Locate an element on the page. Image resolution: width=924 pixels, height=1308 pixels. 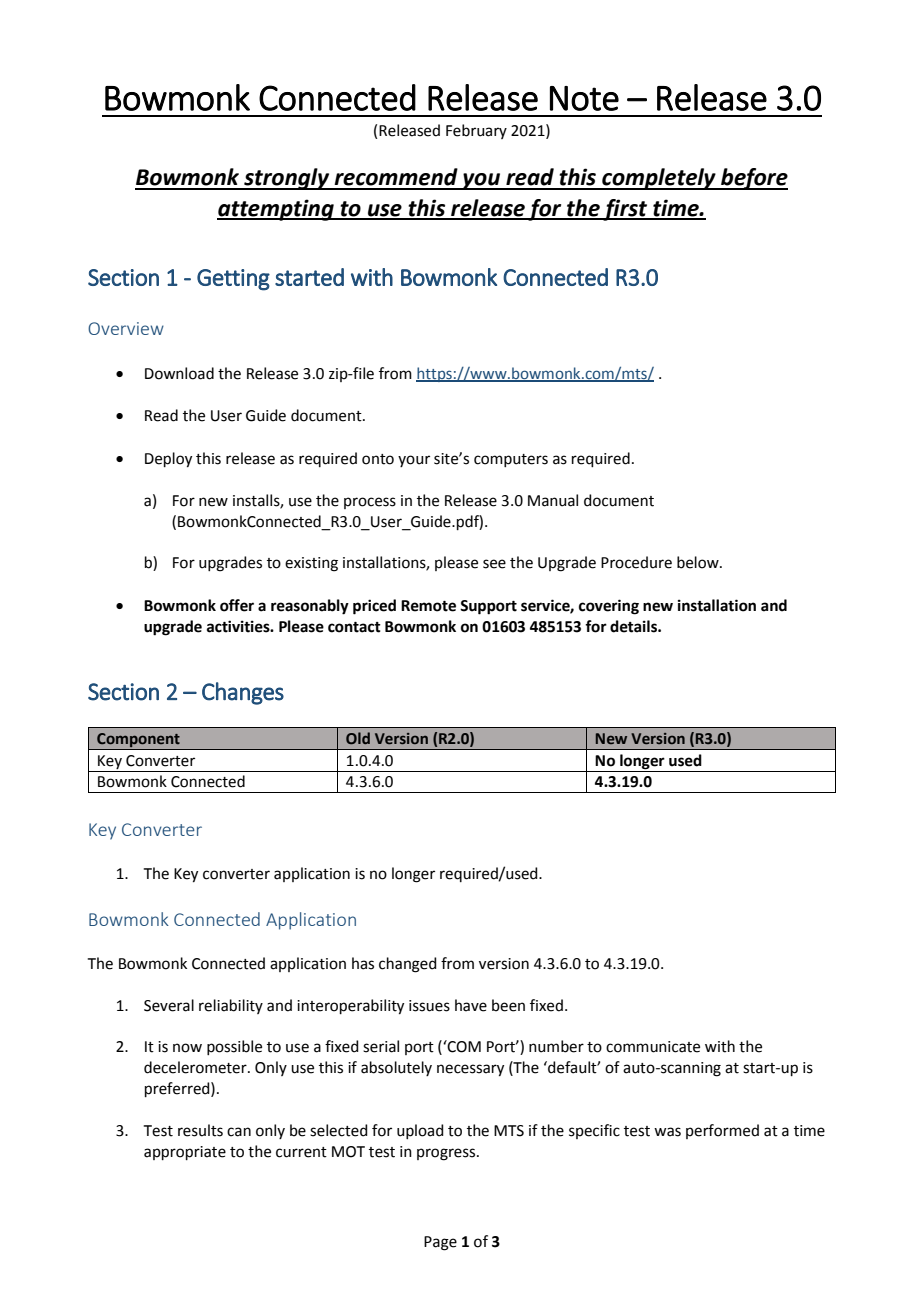
February is located at coordinates (476, 131).
